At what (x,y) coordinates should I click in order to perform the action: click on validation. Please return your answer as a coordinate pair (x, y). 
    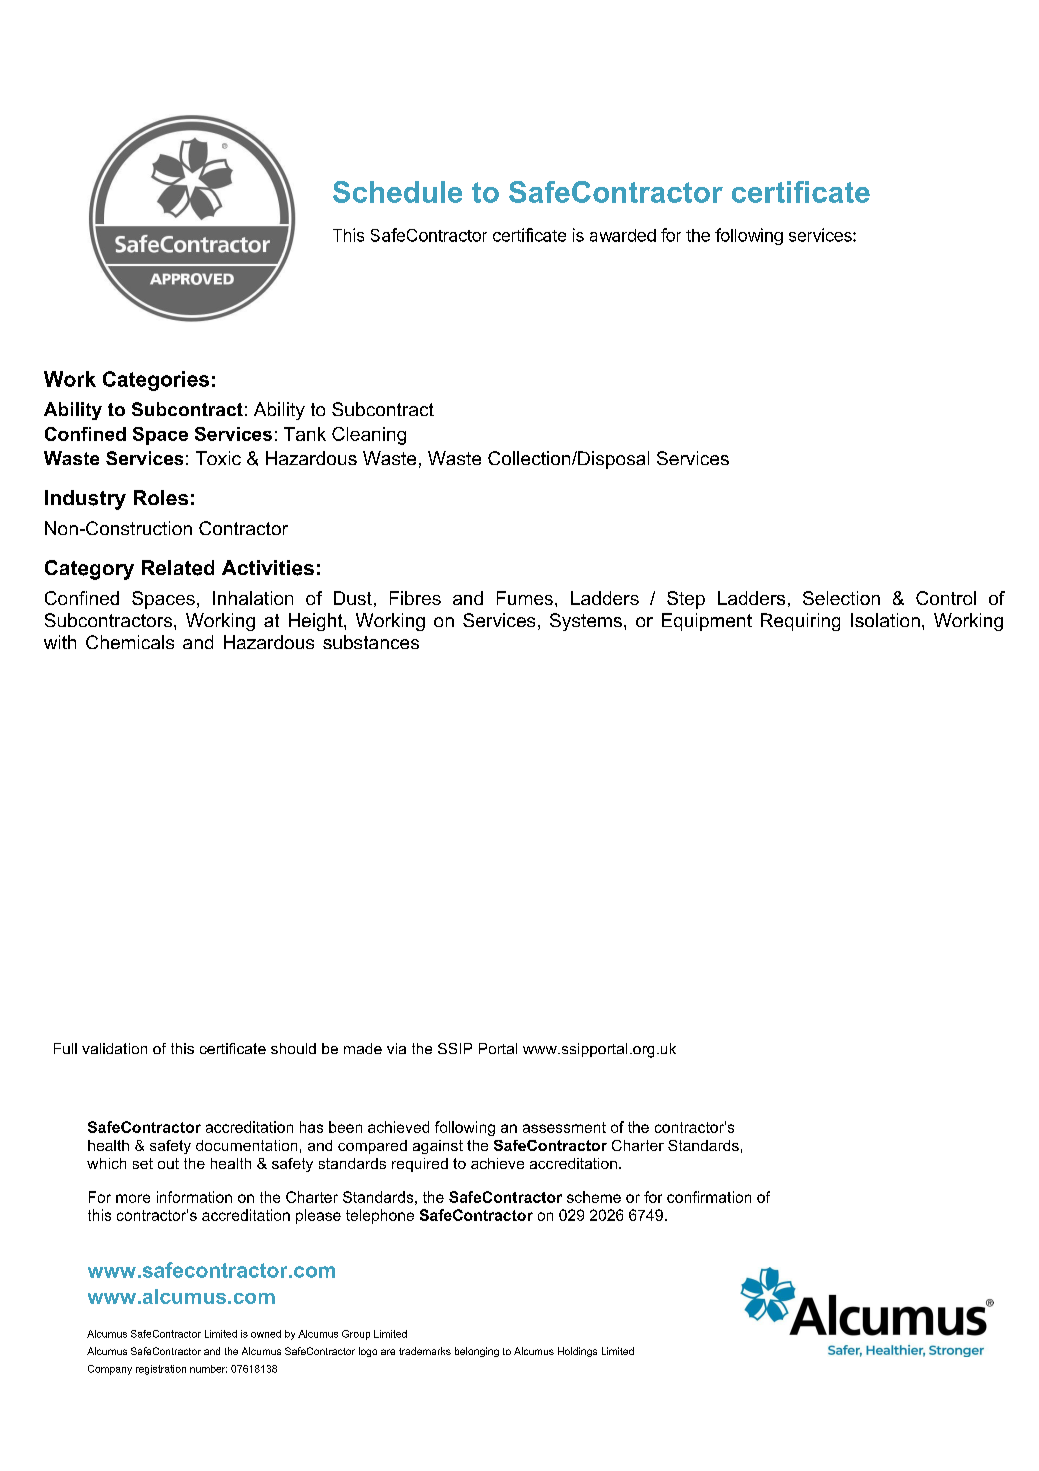
    Looking at the image, I should click on (114, 1048).
